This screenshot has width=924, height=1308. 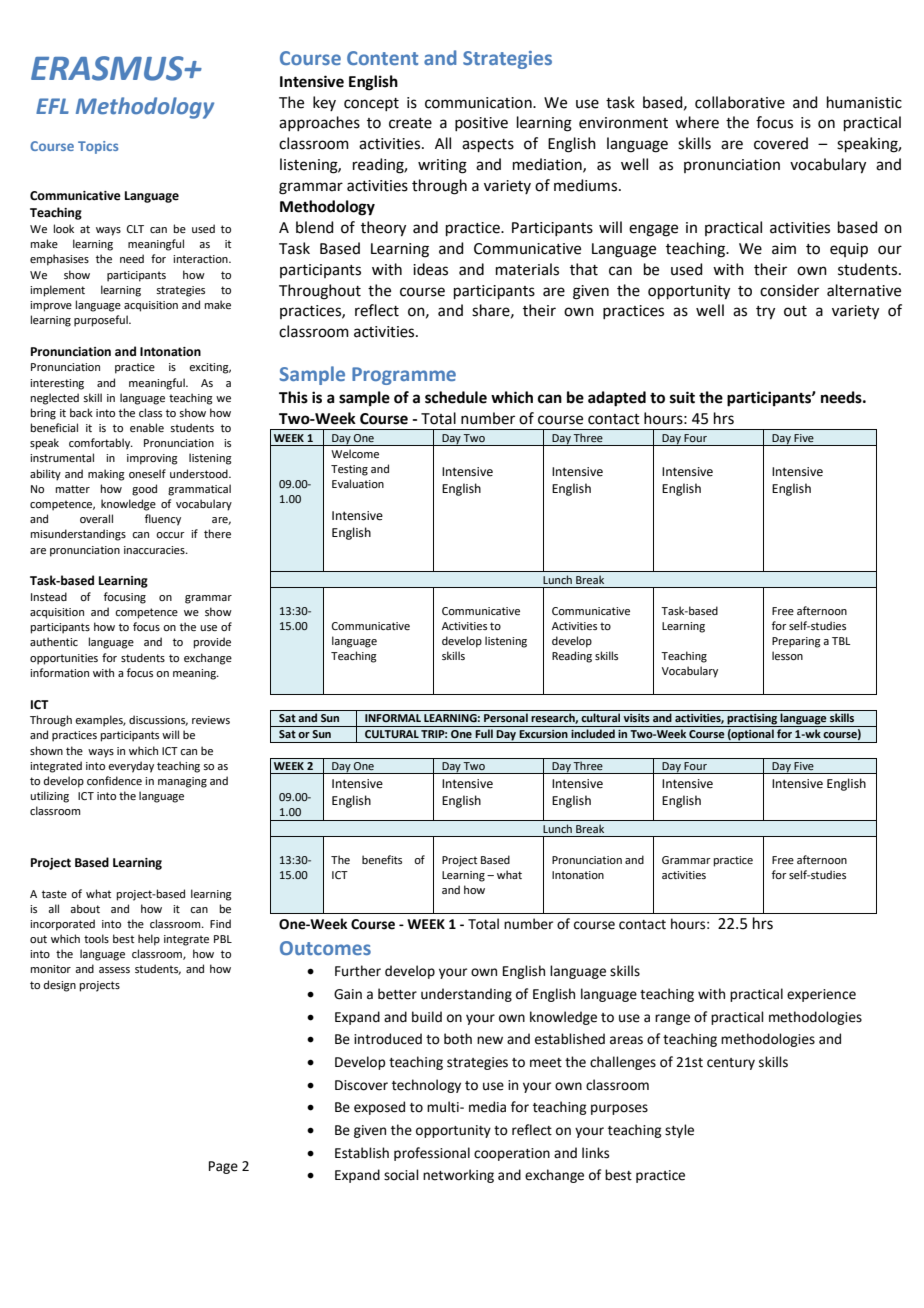 What do you see at coordinates (740, 102) in the screenshot?
I see `collaborative` at bounding box center [740, 102].
